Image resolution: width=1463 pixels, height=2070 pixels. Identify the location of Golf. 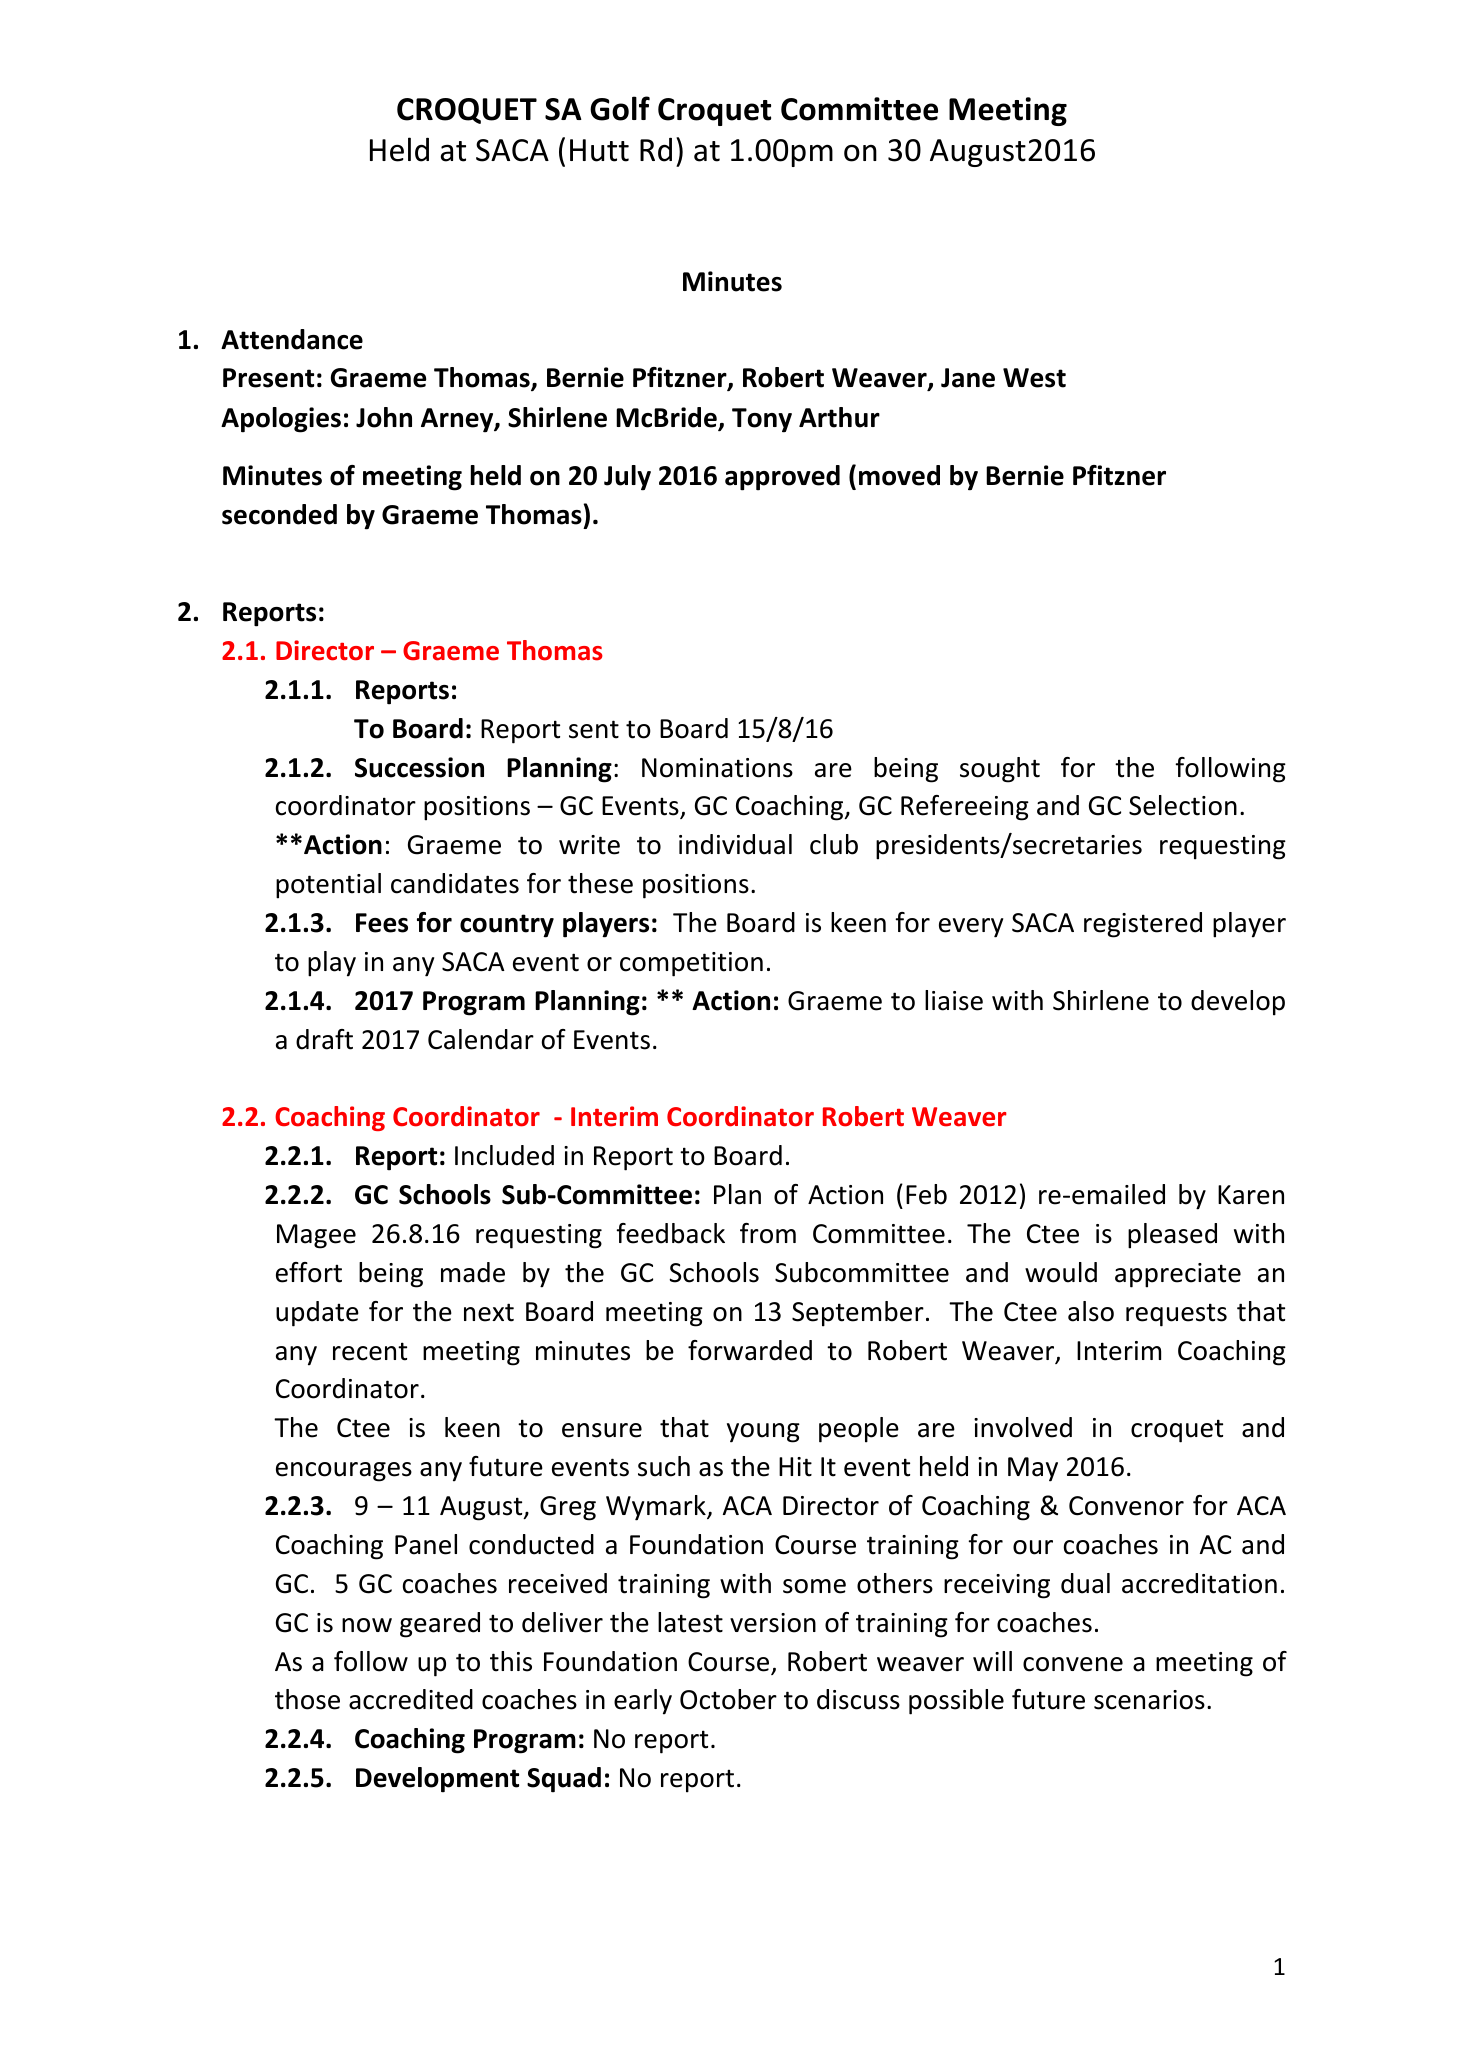
(620, 108).
